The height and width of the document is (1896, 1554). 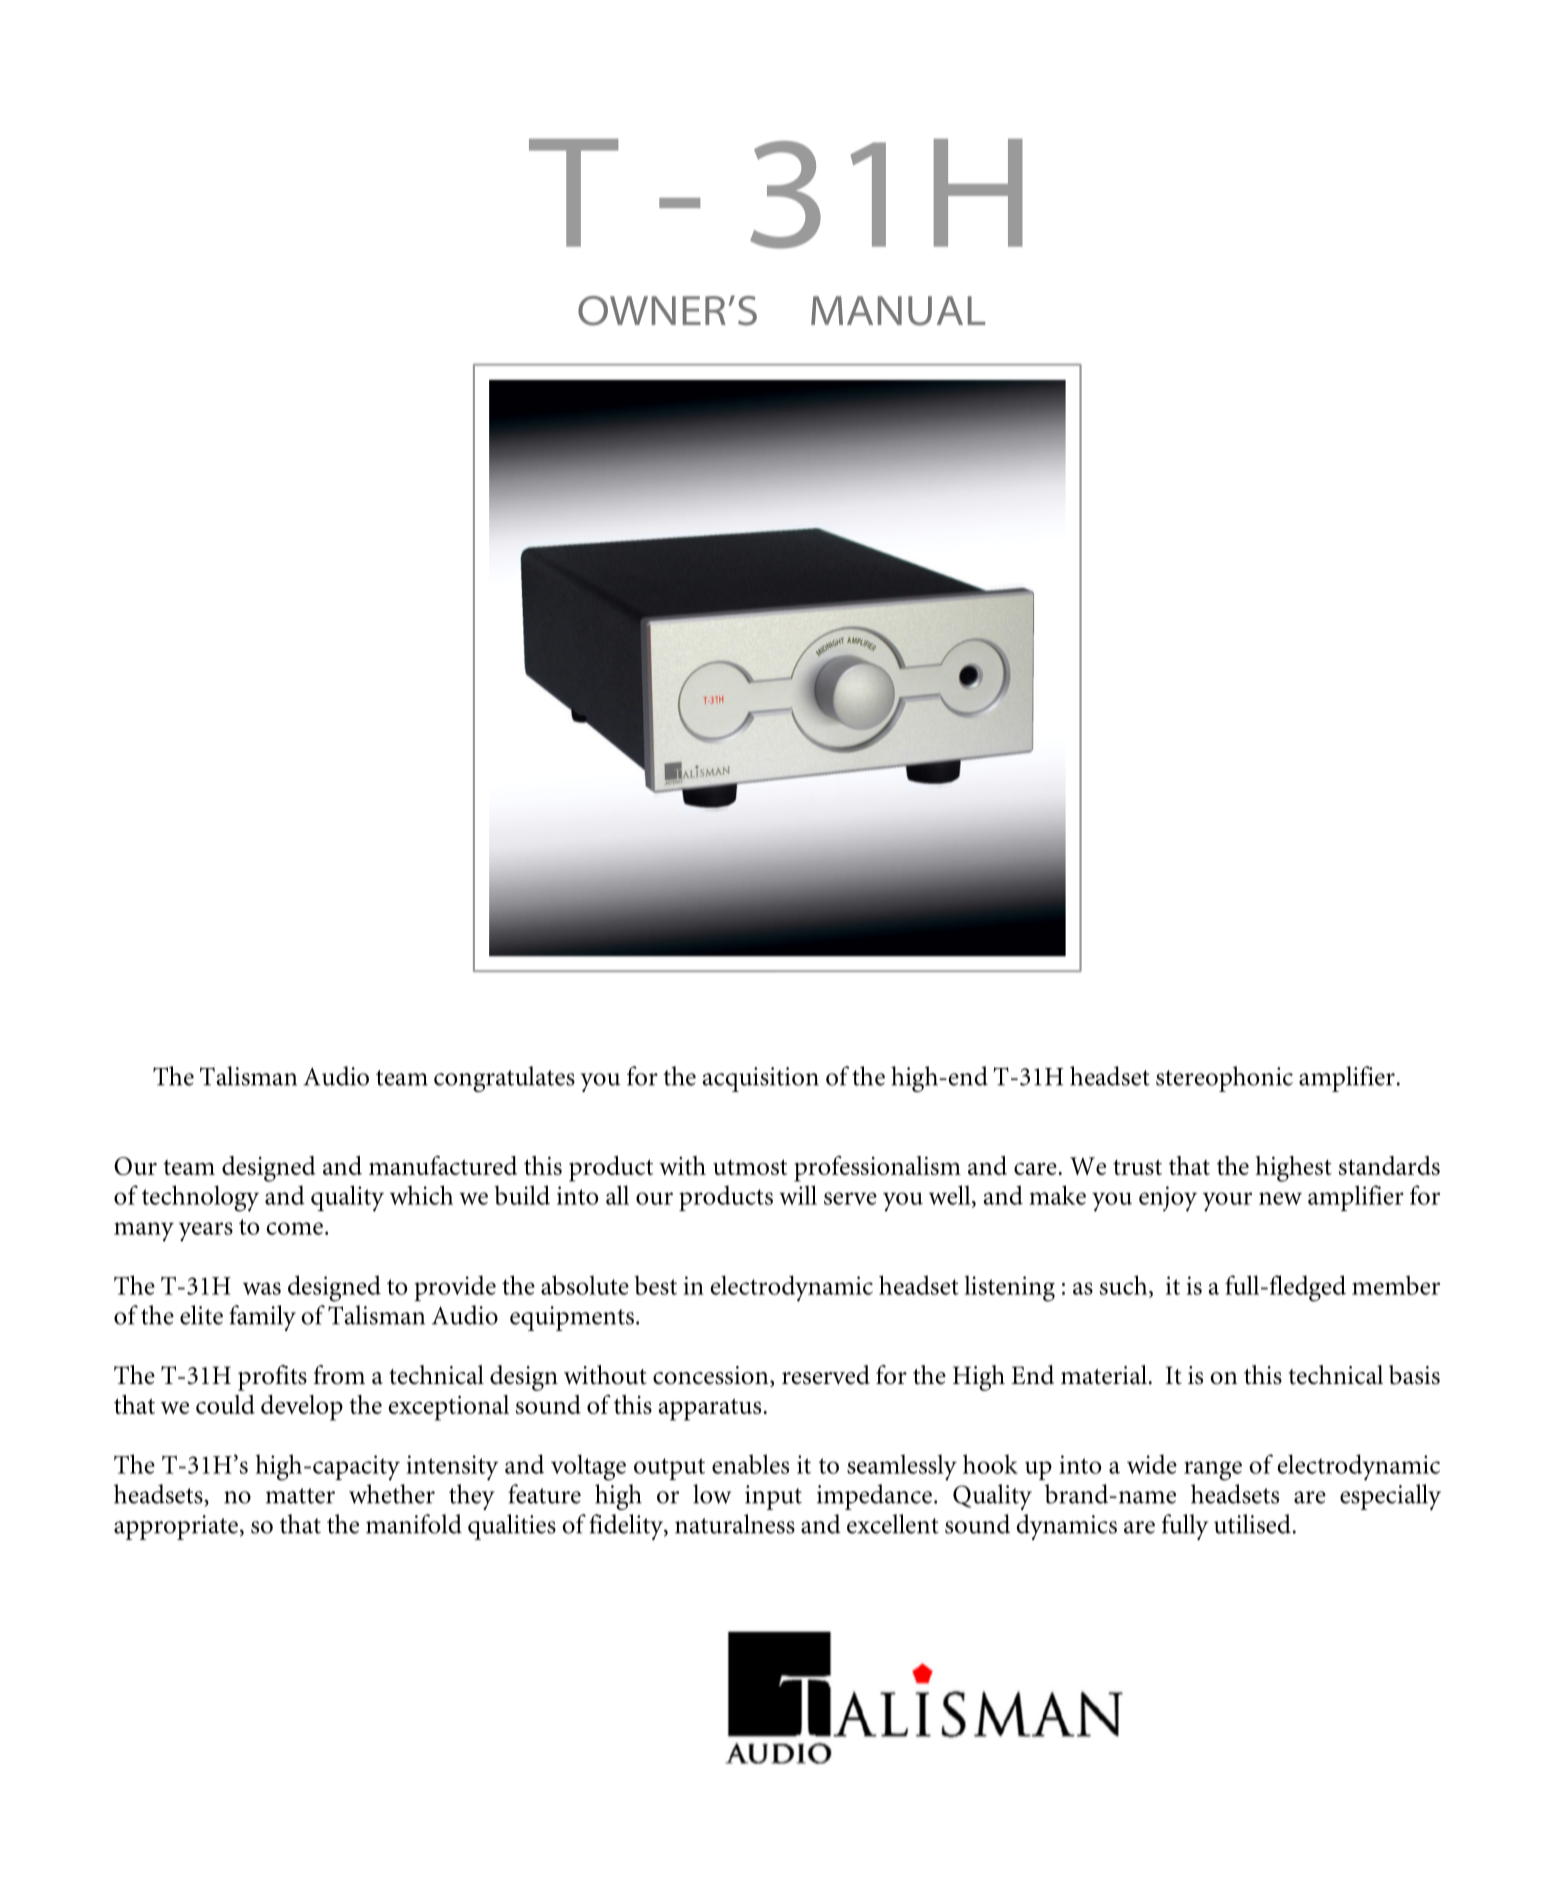 What do you see at coordinates (898, 311) in the document?
I see `MANUAL` at bounding box center [898, 311].
